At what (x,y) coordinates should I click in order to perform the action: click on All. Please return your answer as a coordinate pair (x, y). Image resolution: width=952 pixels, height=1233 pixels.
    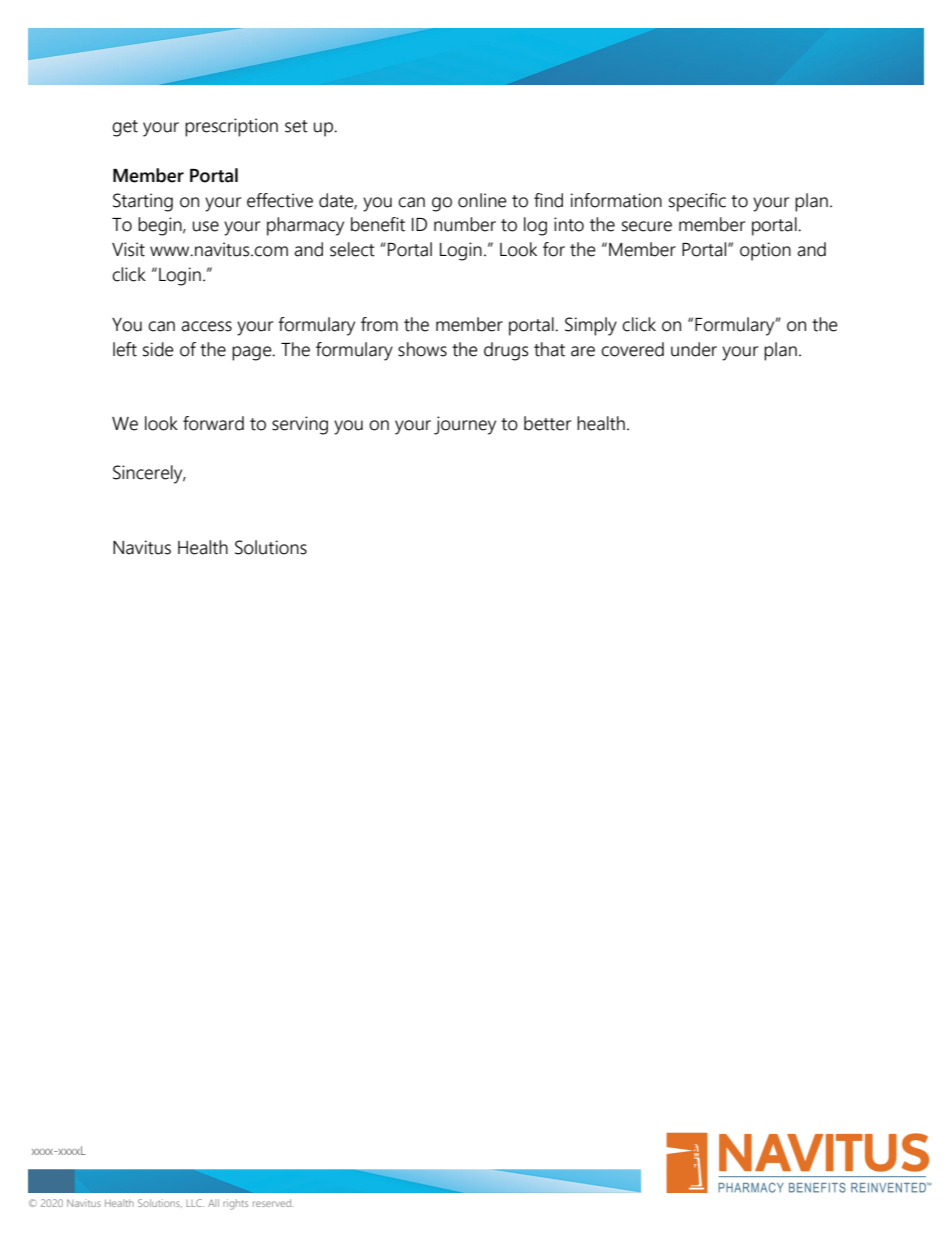
    Looking at the image, I should click on (213, 1203).
